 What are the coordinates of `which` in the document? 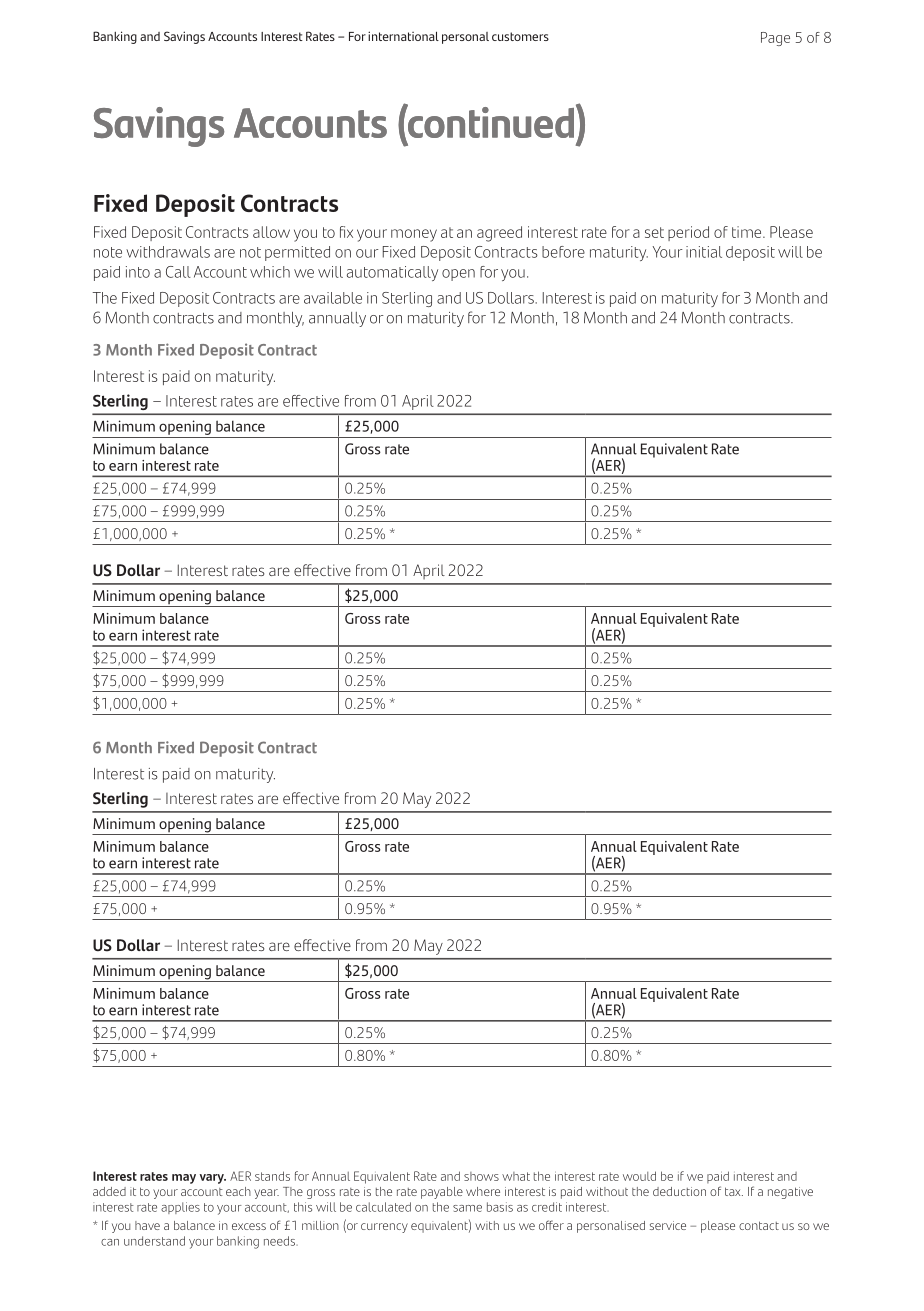 It's located at (270, 272).
